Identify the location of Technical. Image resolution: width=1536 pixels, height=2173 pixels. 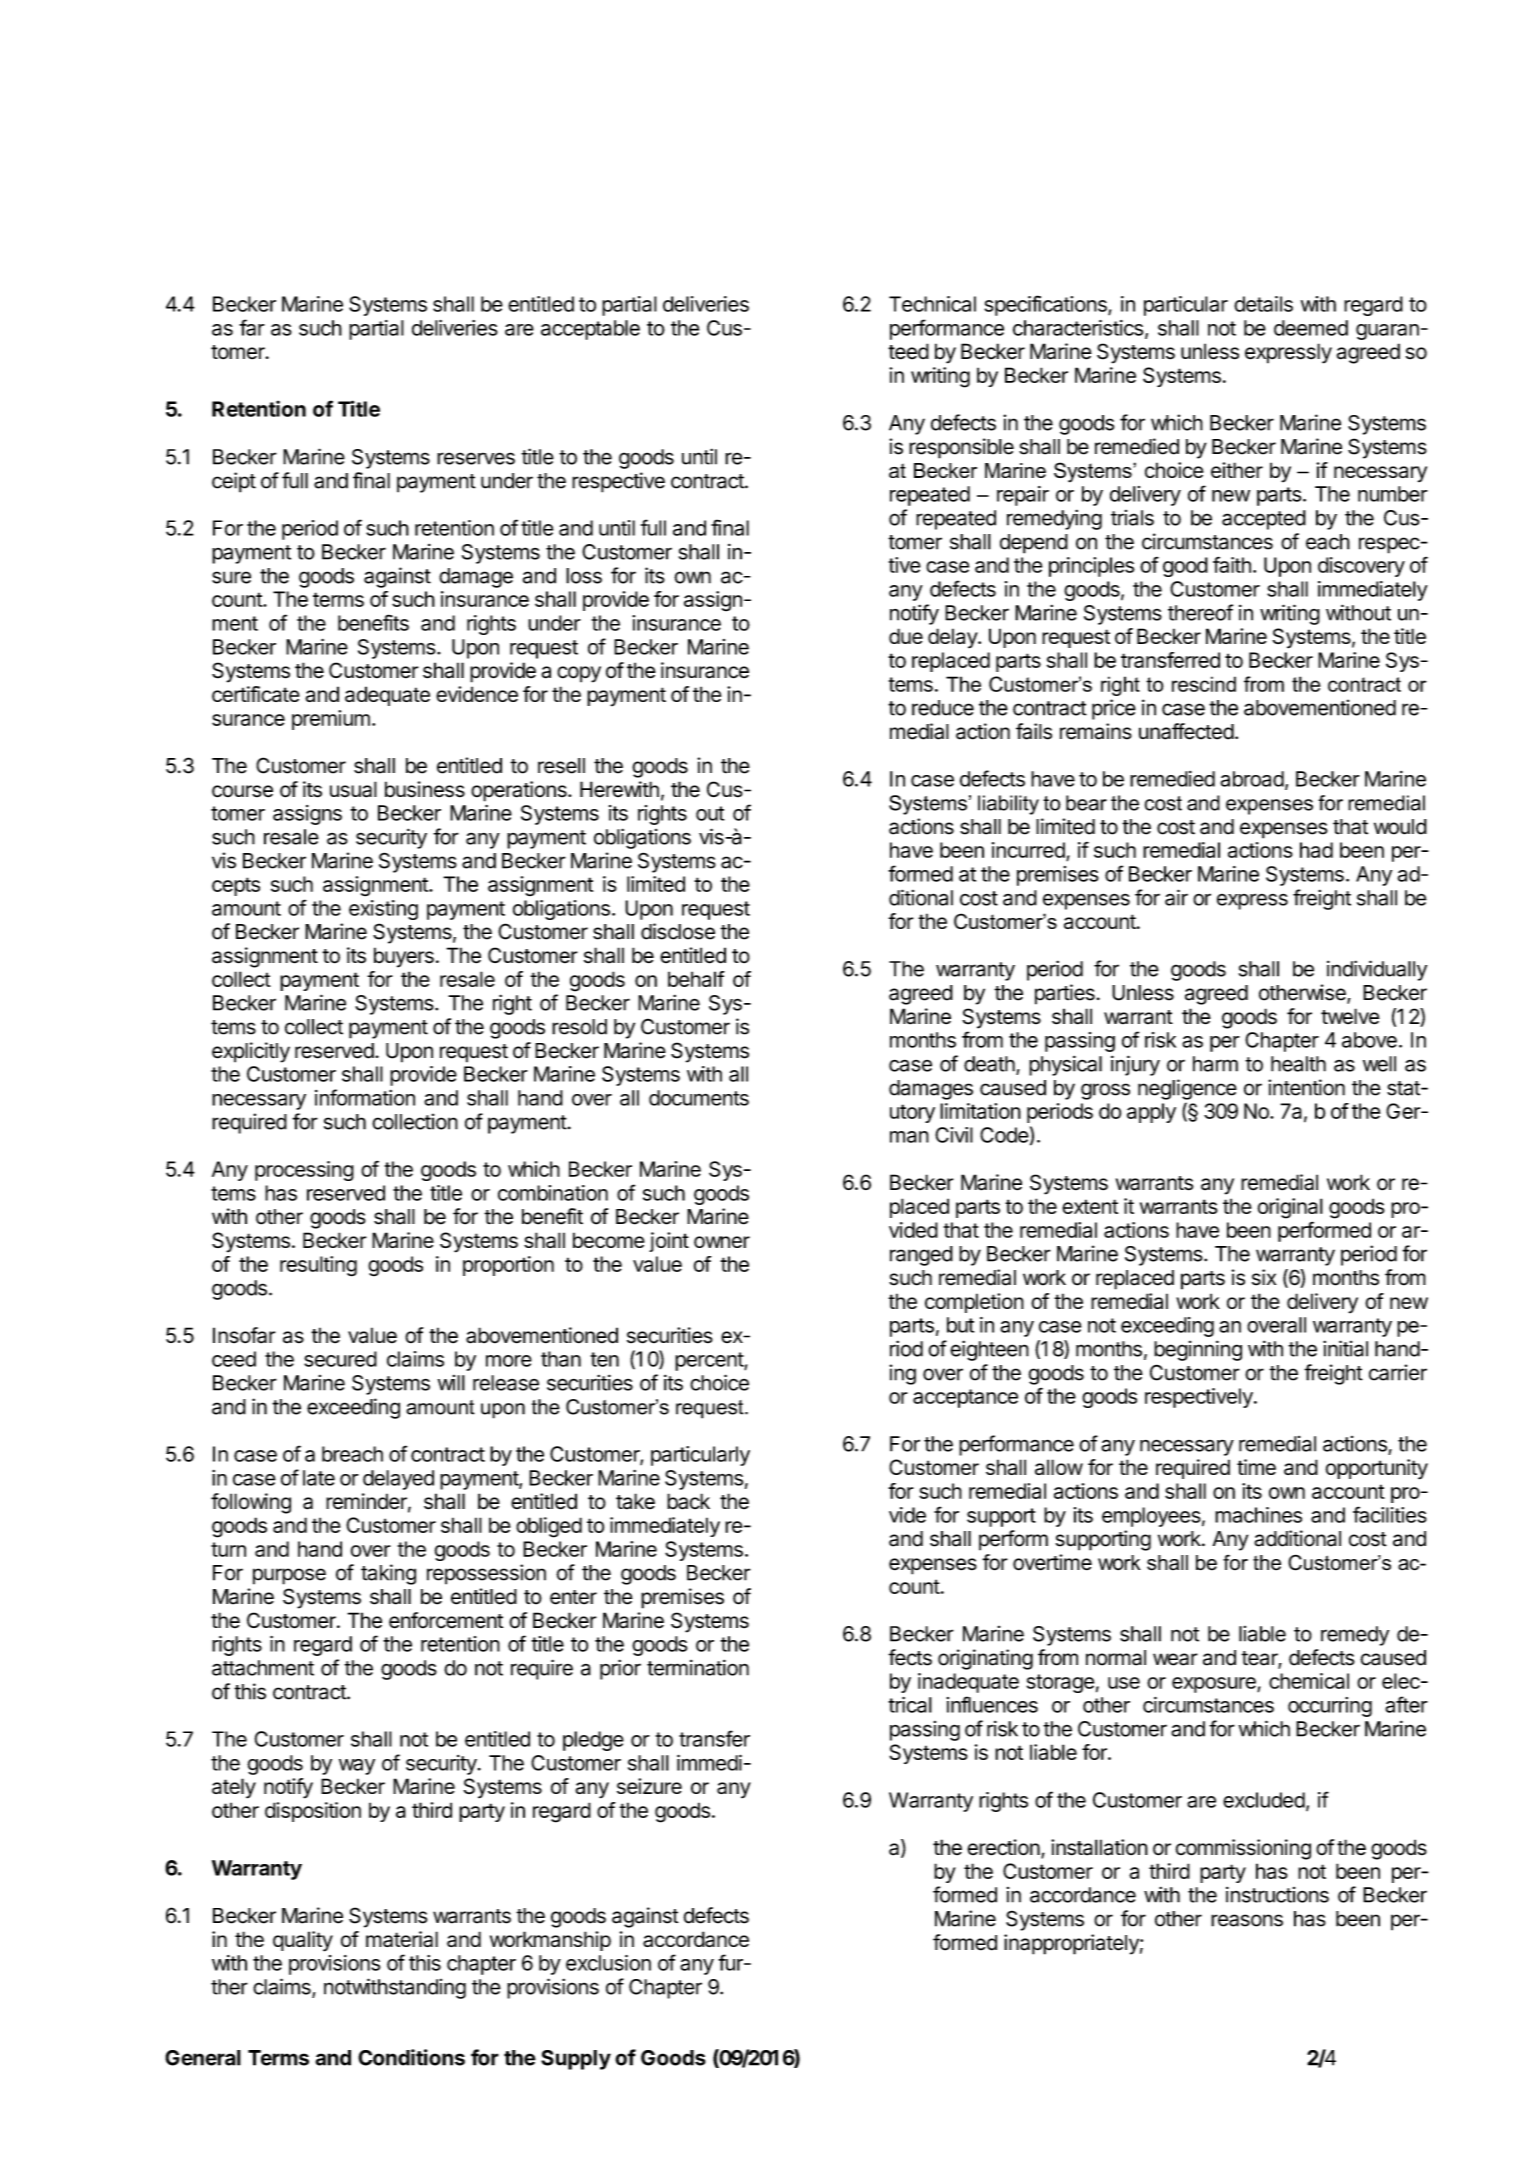
(932, 304).
